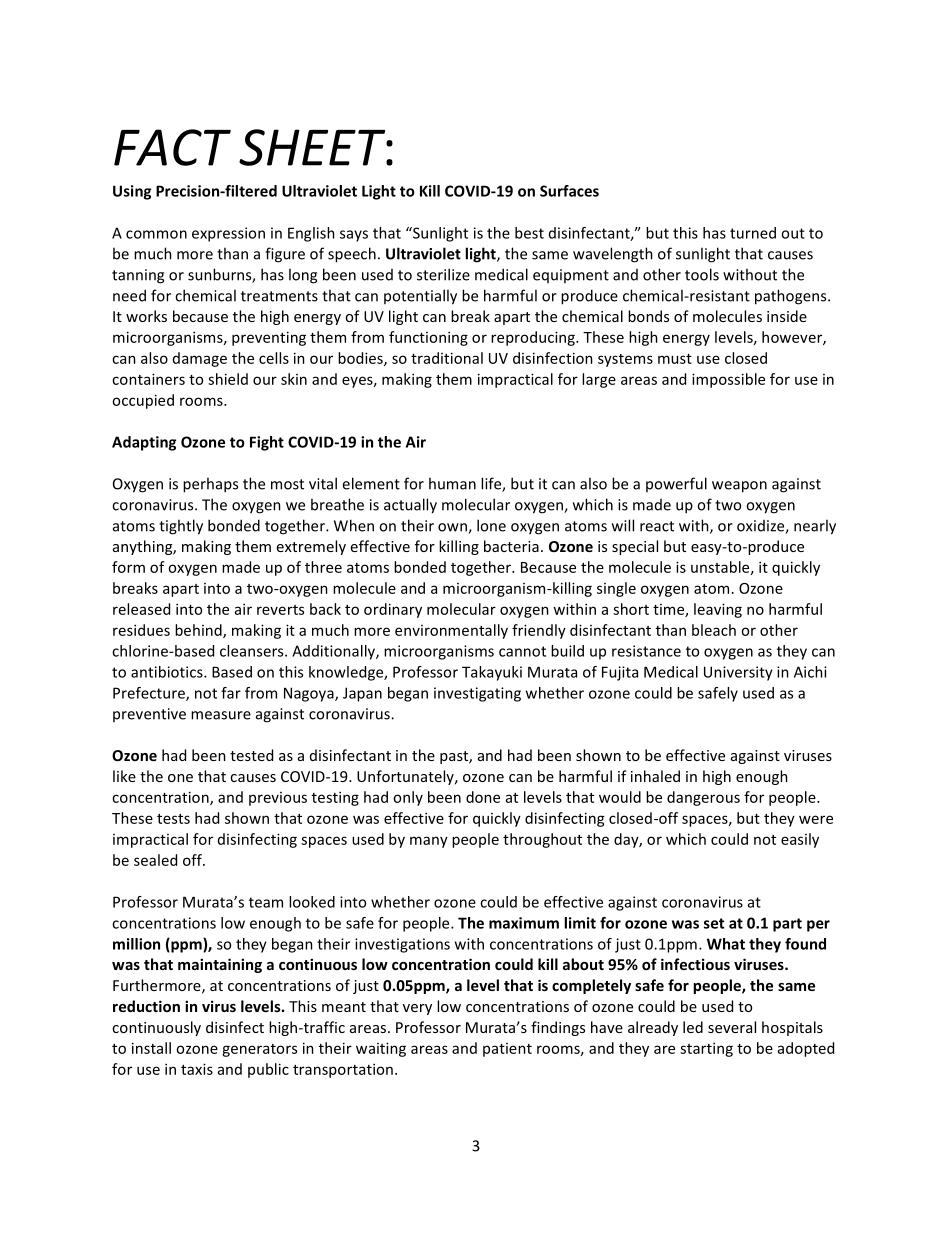  Describe the element at coordinates (197, 1069) in the page. I see `taxis` at that location.
